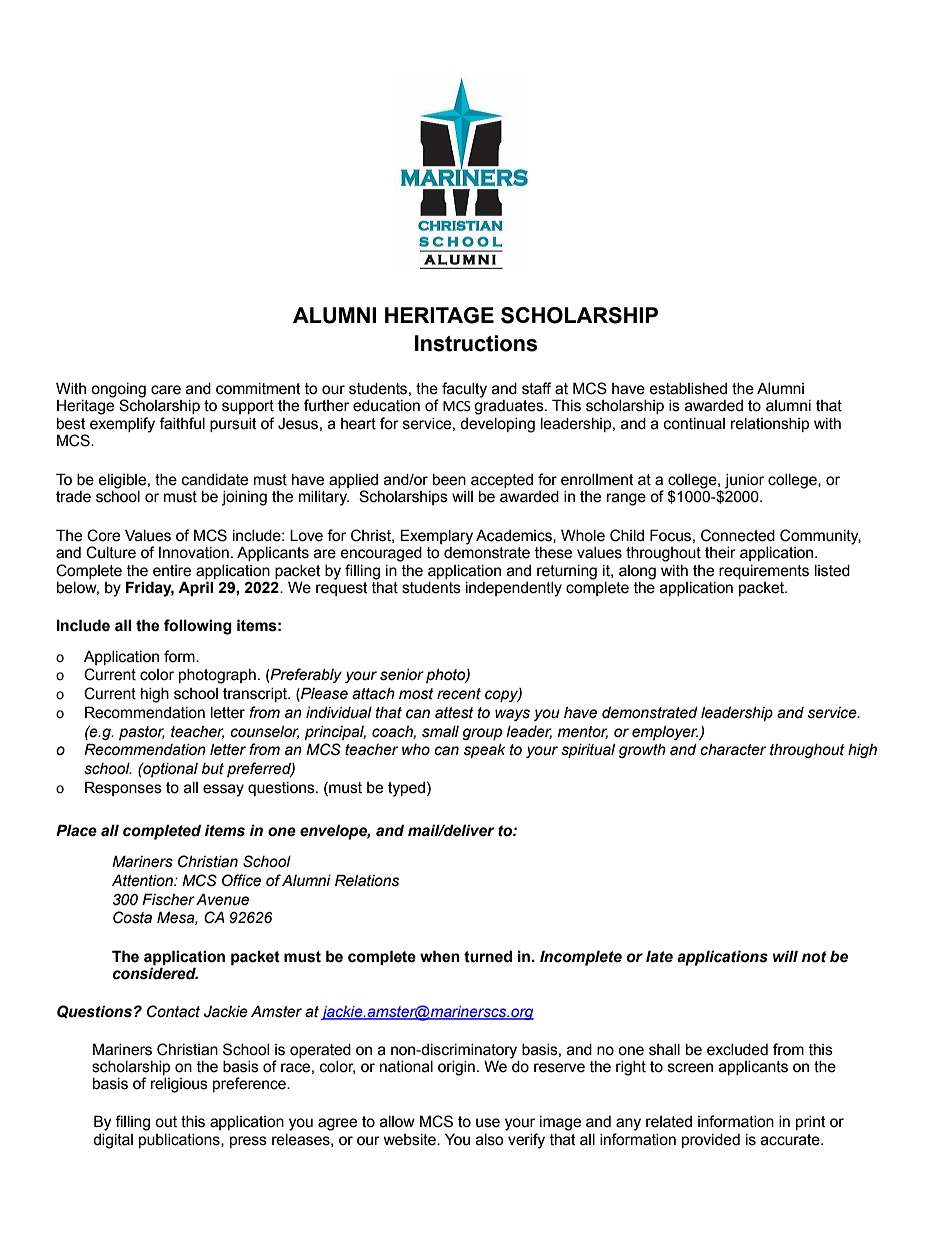 This screenshot has width=952, height=1233. What do you see at coordinates (764, 572) in the screenshot?
I see `requirements` at bounding box center [764, 572].
